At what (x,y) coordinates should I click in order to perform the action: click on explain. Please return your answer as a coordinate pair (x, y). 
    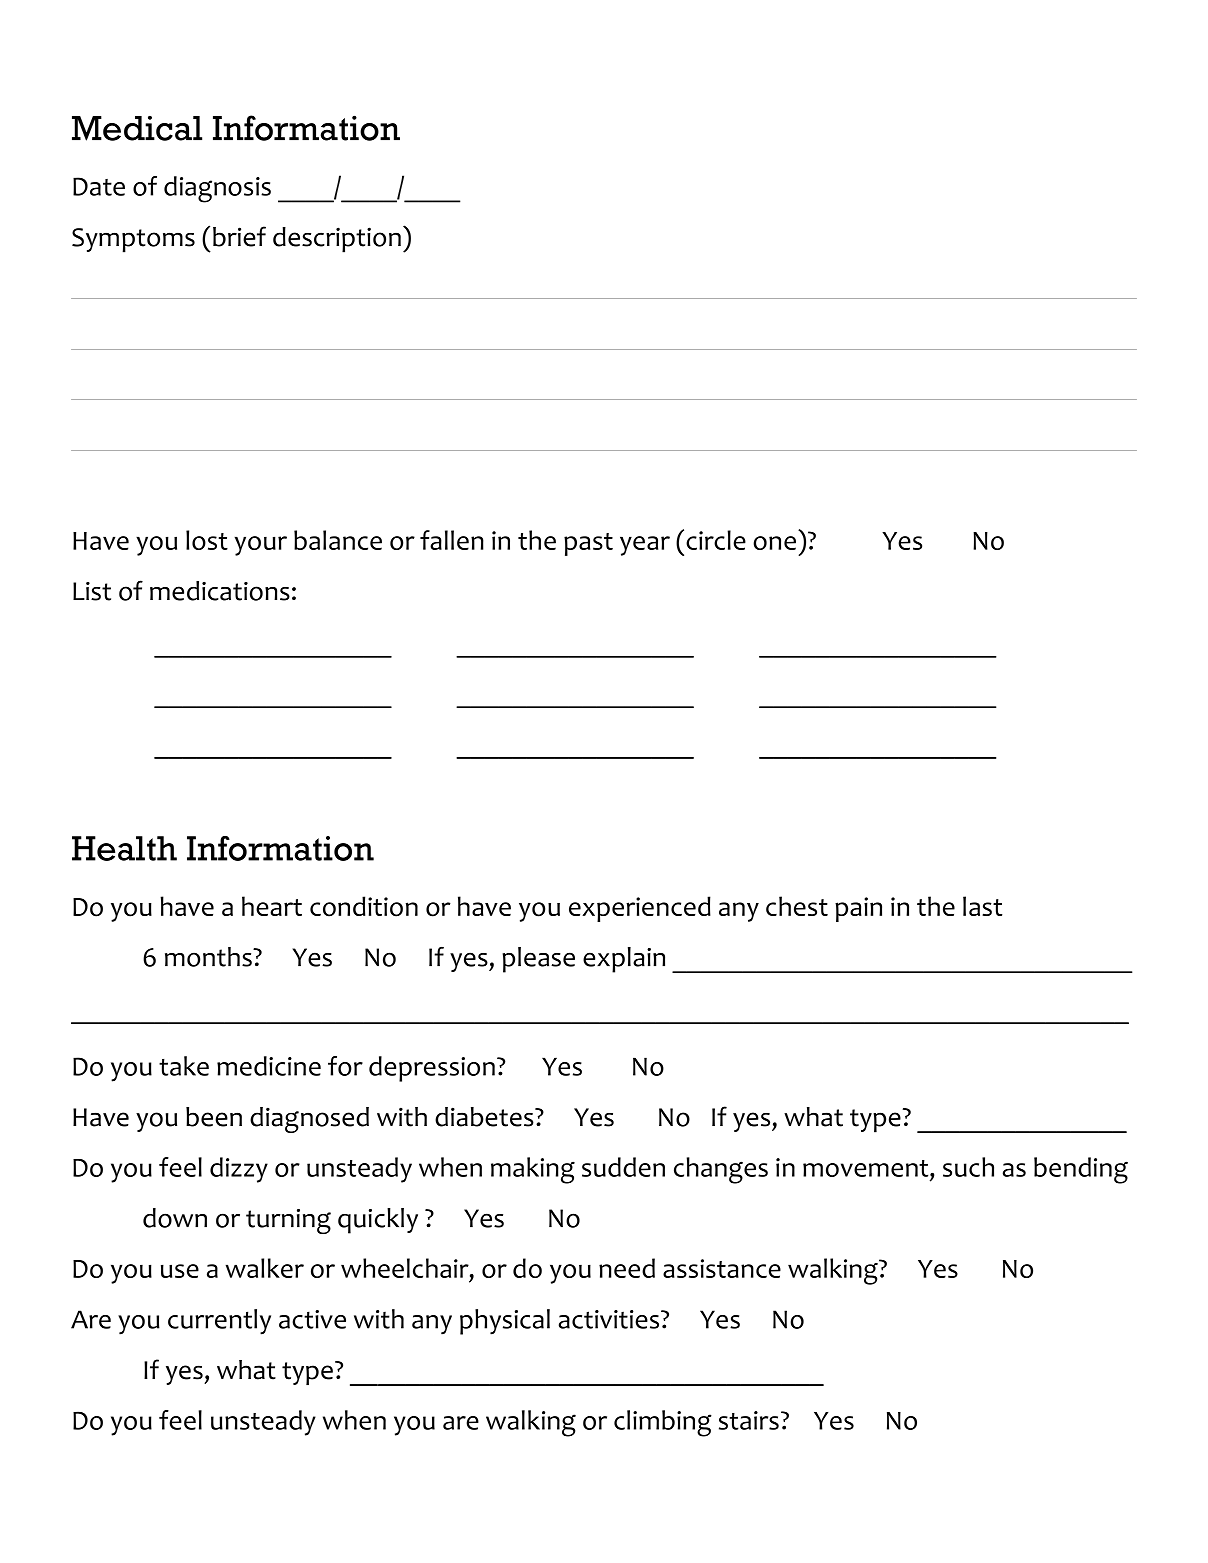
    Looking at the image, I should click on (624, 960).
